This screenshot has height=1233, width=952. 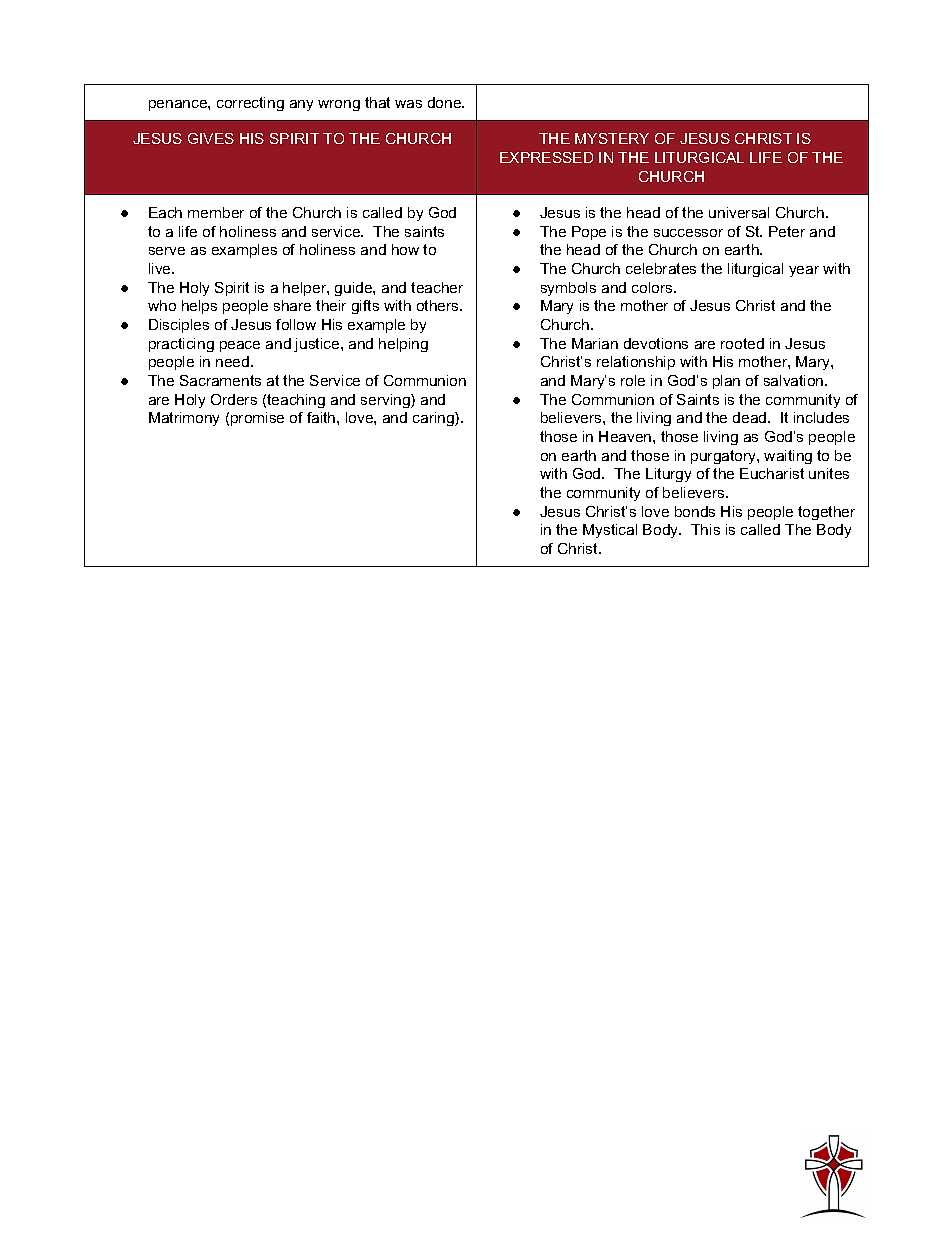 I want to click on dead, so click(x=751, y=417).
